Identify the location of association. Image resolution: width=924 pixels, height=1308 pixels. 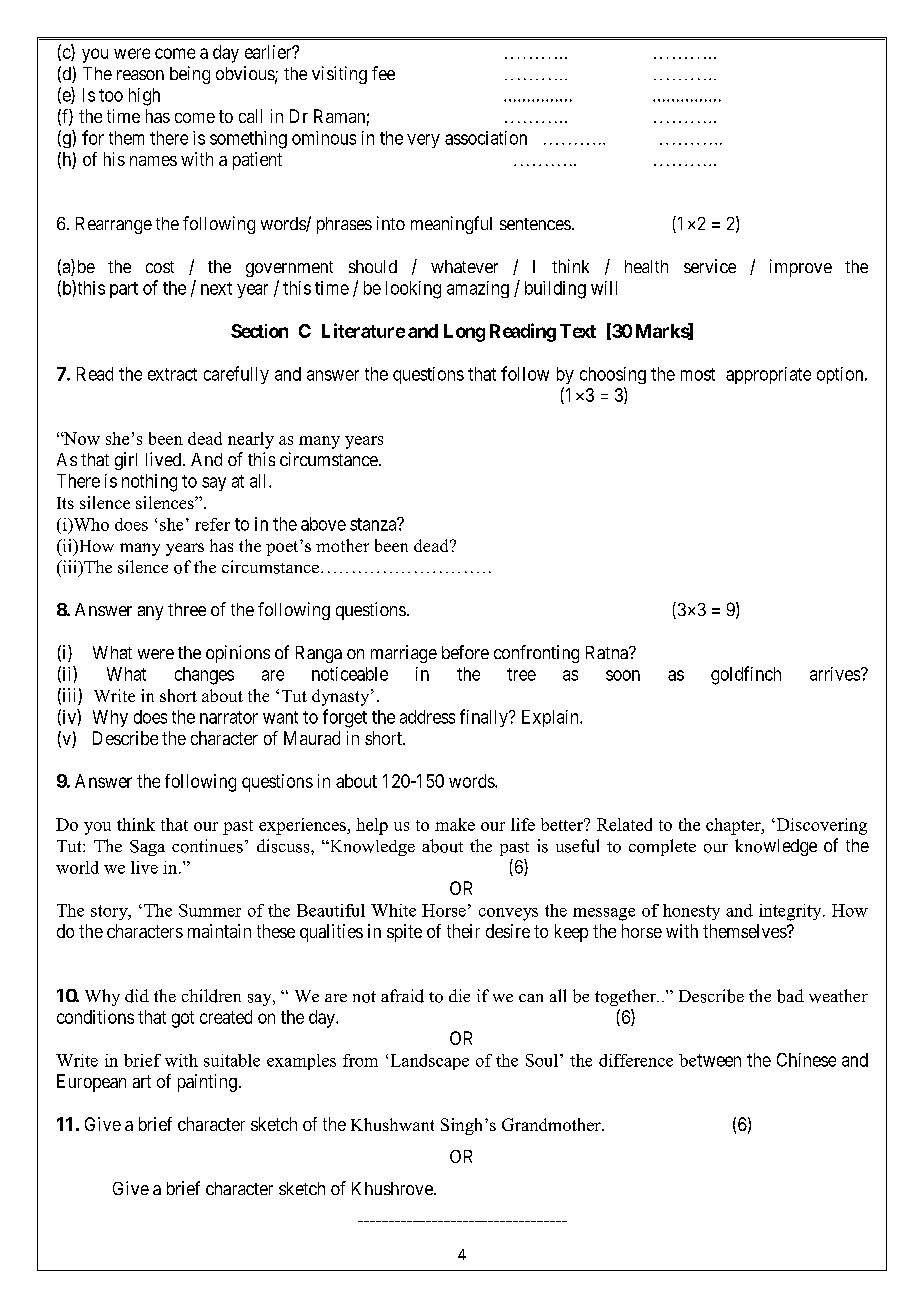
(486, 138).
